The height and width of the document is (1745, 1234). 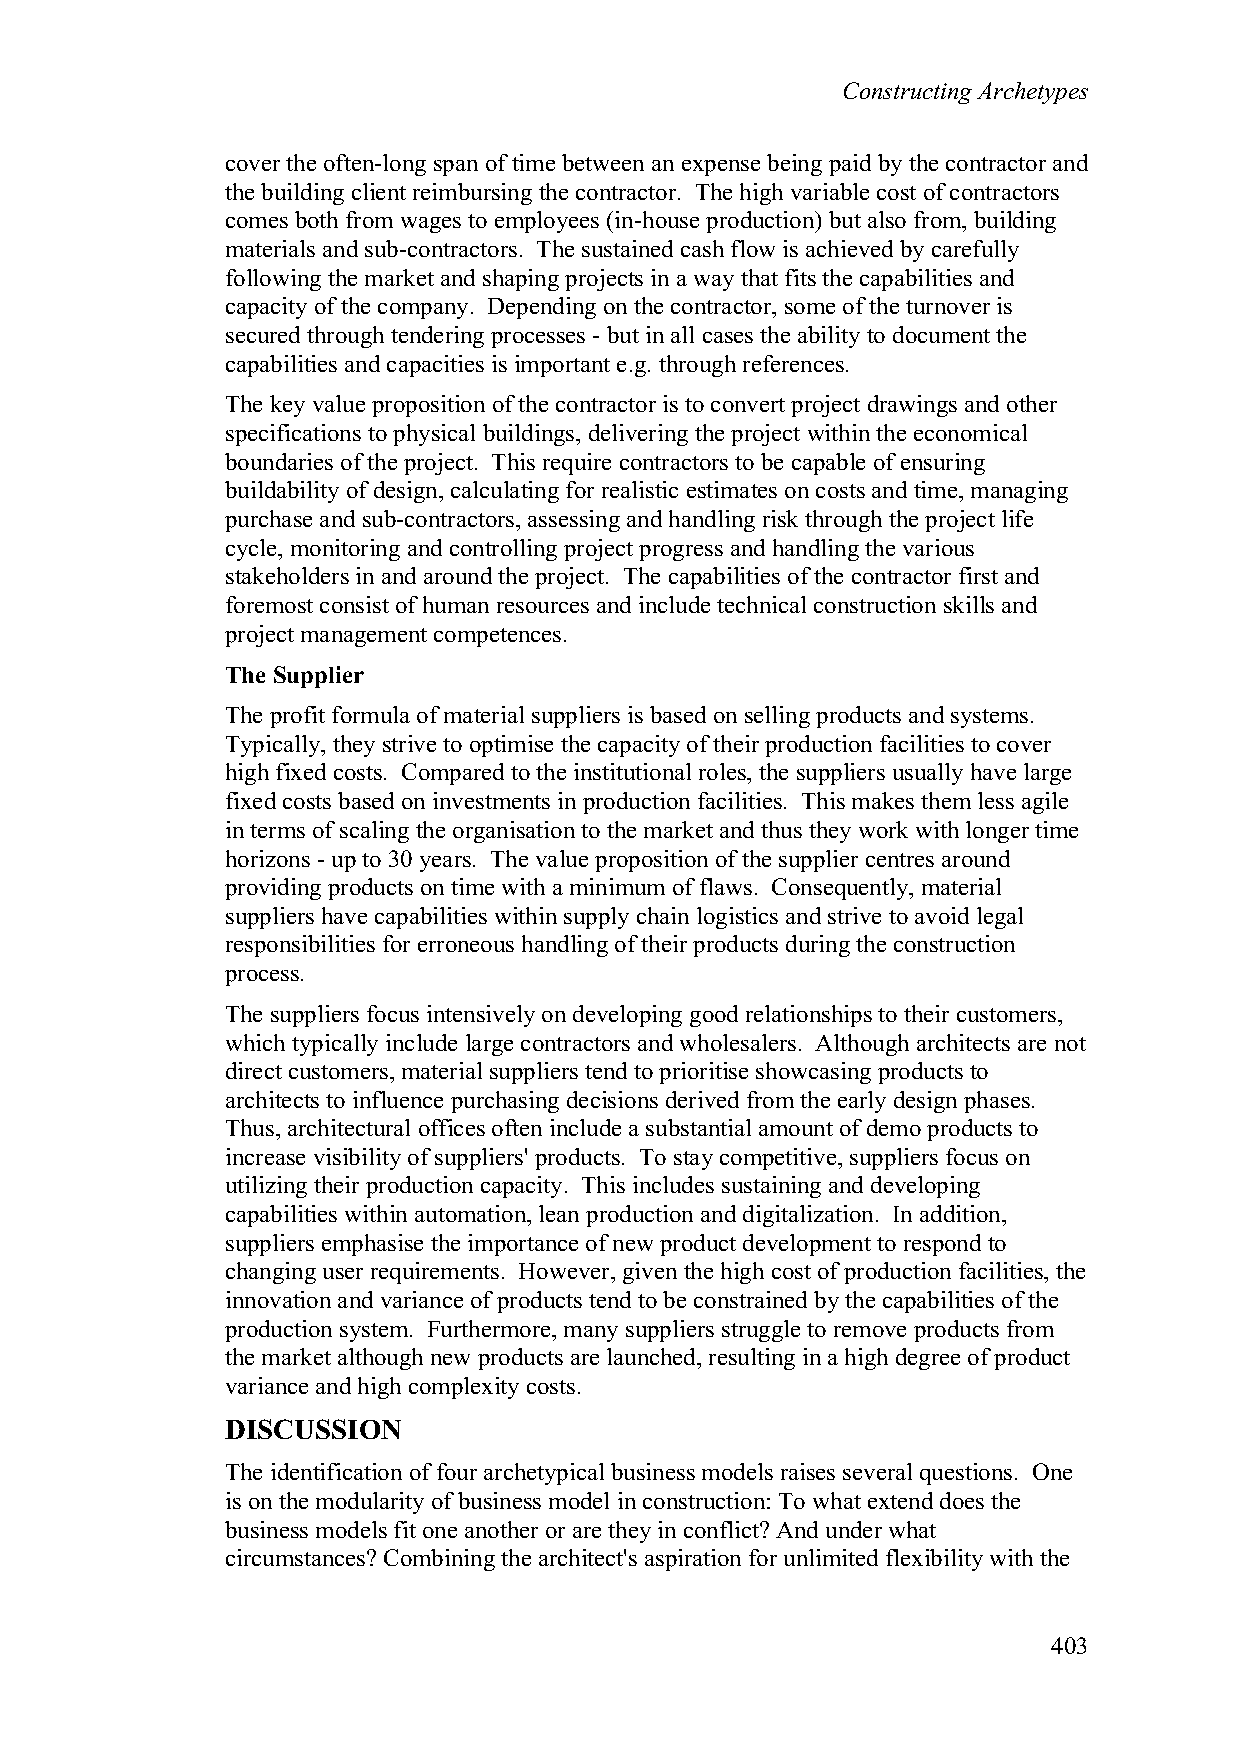 What do you see at coordinates (908, 93) in the document?
I see `Constructing` at bounding box center [908, 93].
